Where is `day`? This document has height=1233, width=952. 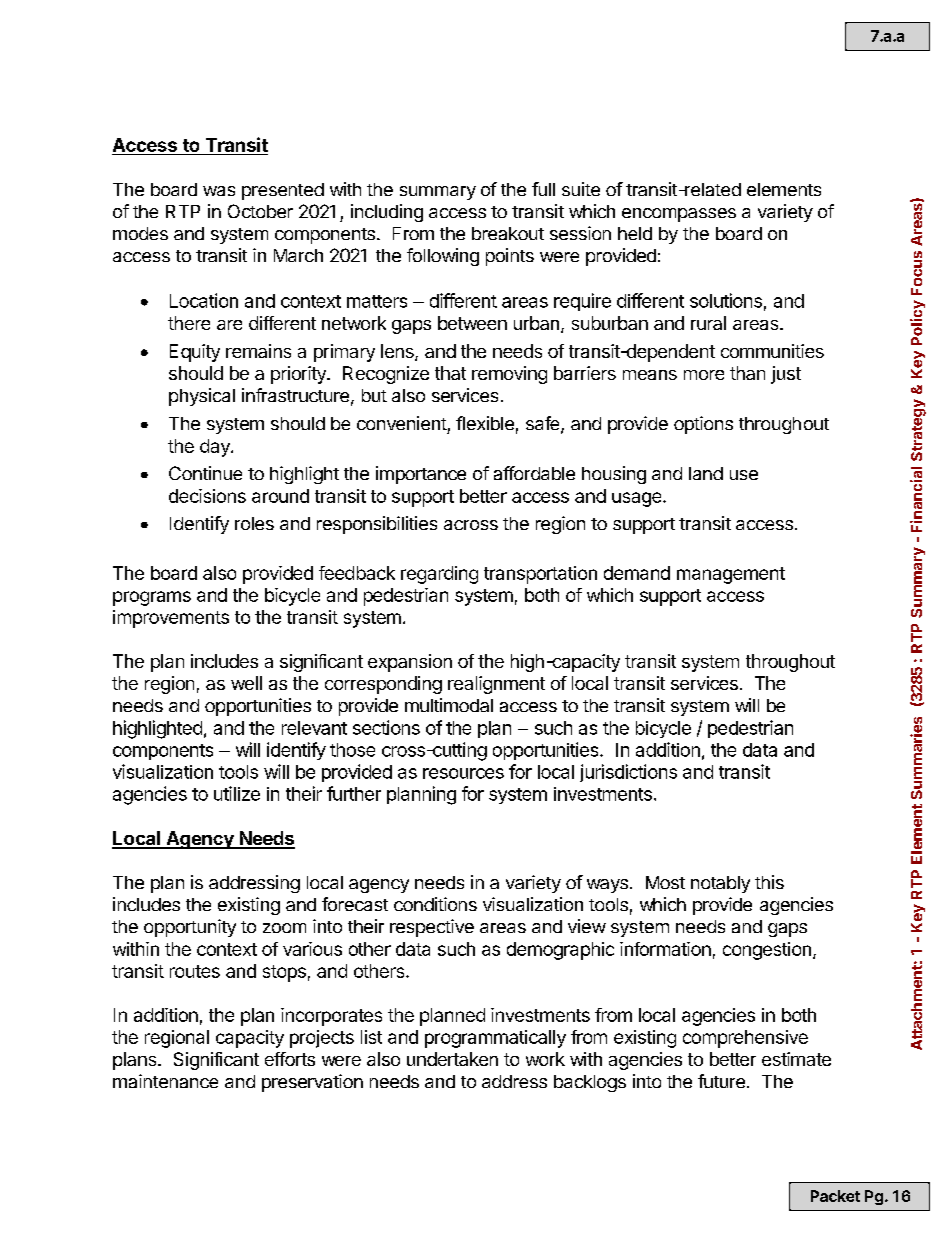 day is located at coordinates (216, 448).
